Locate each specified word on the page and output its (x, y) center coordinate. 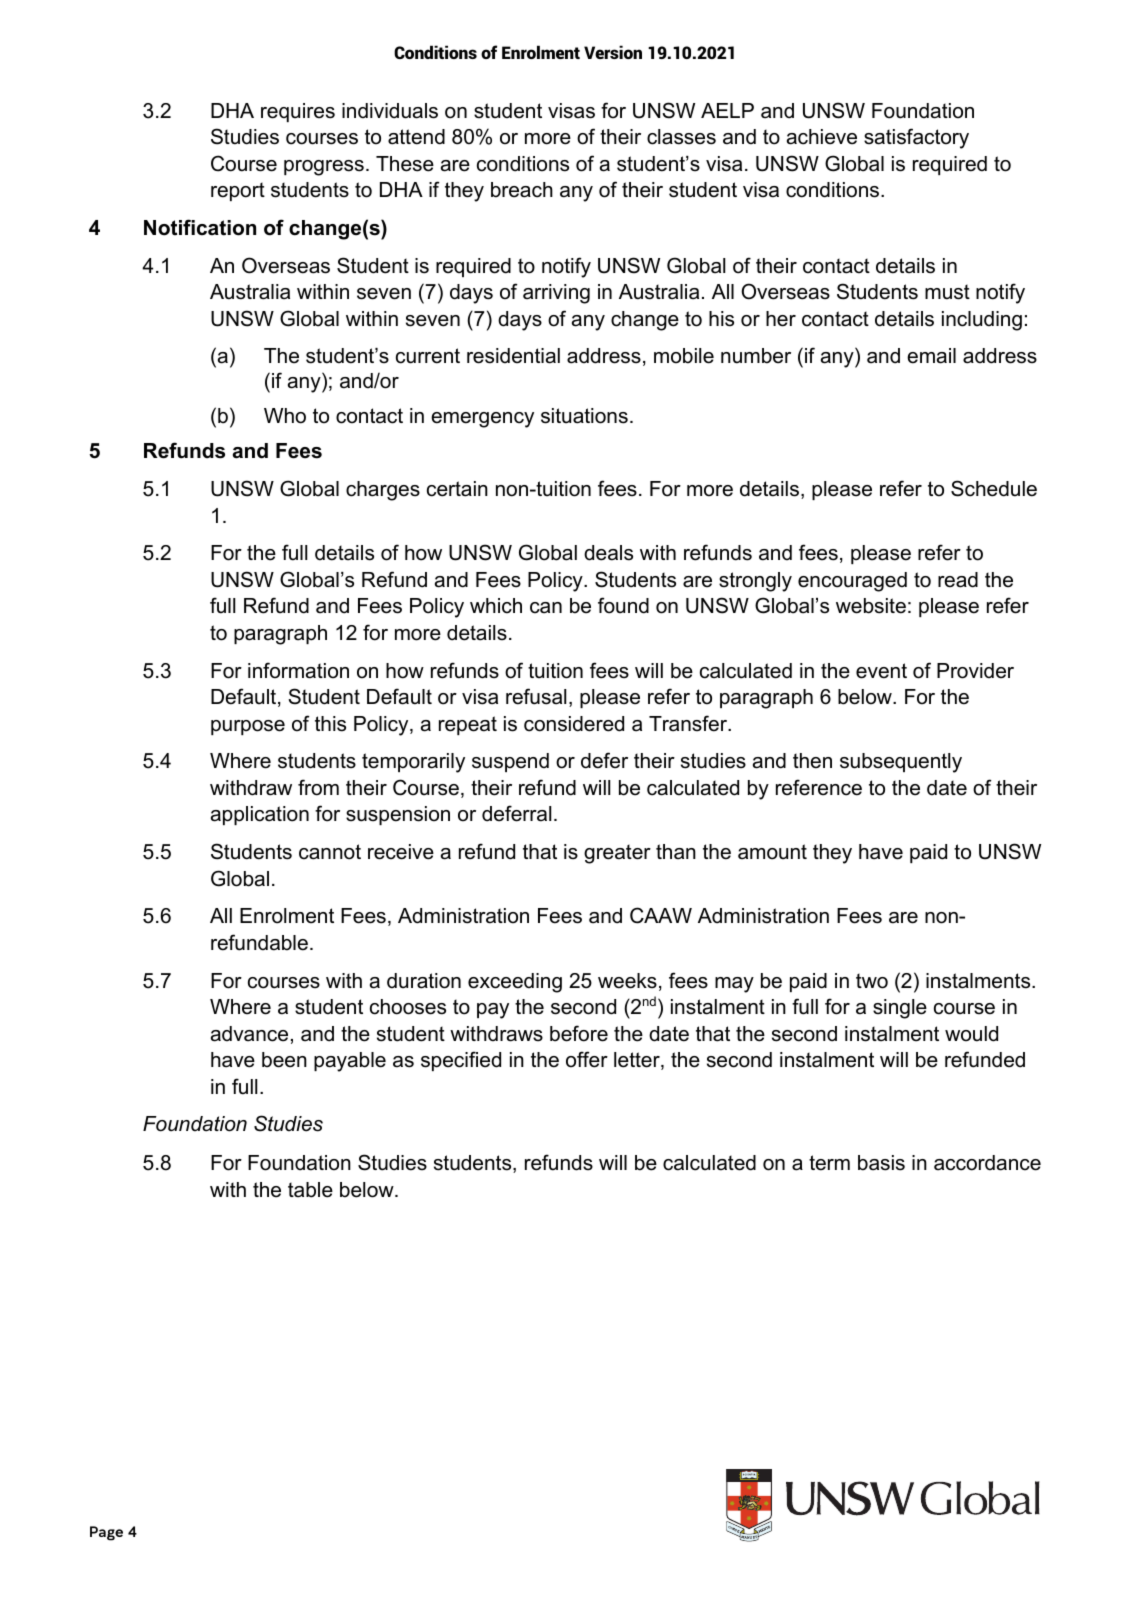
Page (106, 1533)
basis (881, 1163)
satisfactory (916, 138)
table (310, 1190)
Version (613, 52)
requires (298, 112)
